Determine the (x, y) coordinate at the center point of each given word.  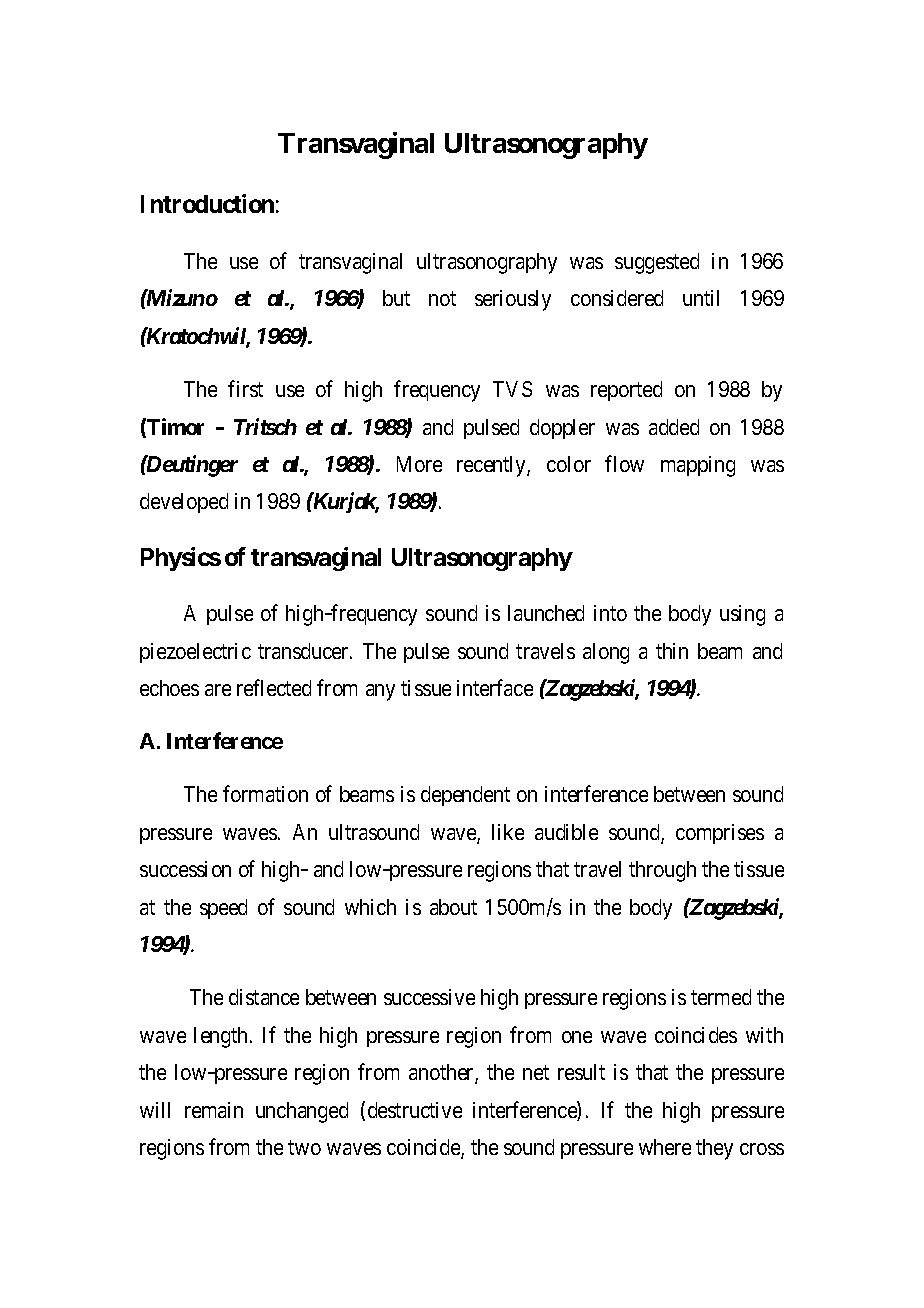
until (701, 298)
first (245, 388)
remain (214, 1110)
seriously (513, 300)
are (218, 690)
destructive (415, 1110)
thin (672, 651)
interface (495, 687)
